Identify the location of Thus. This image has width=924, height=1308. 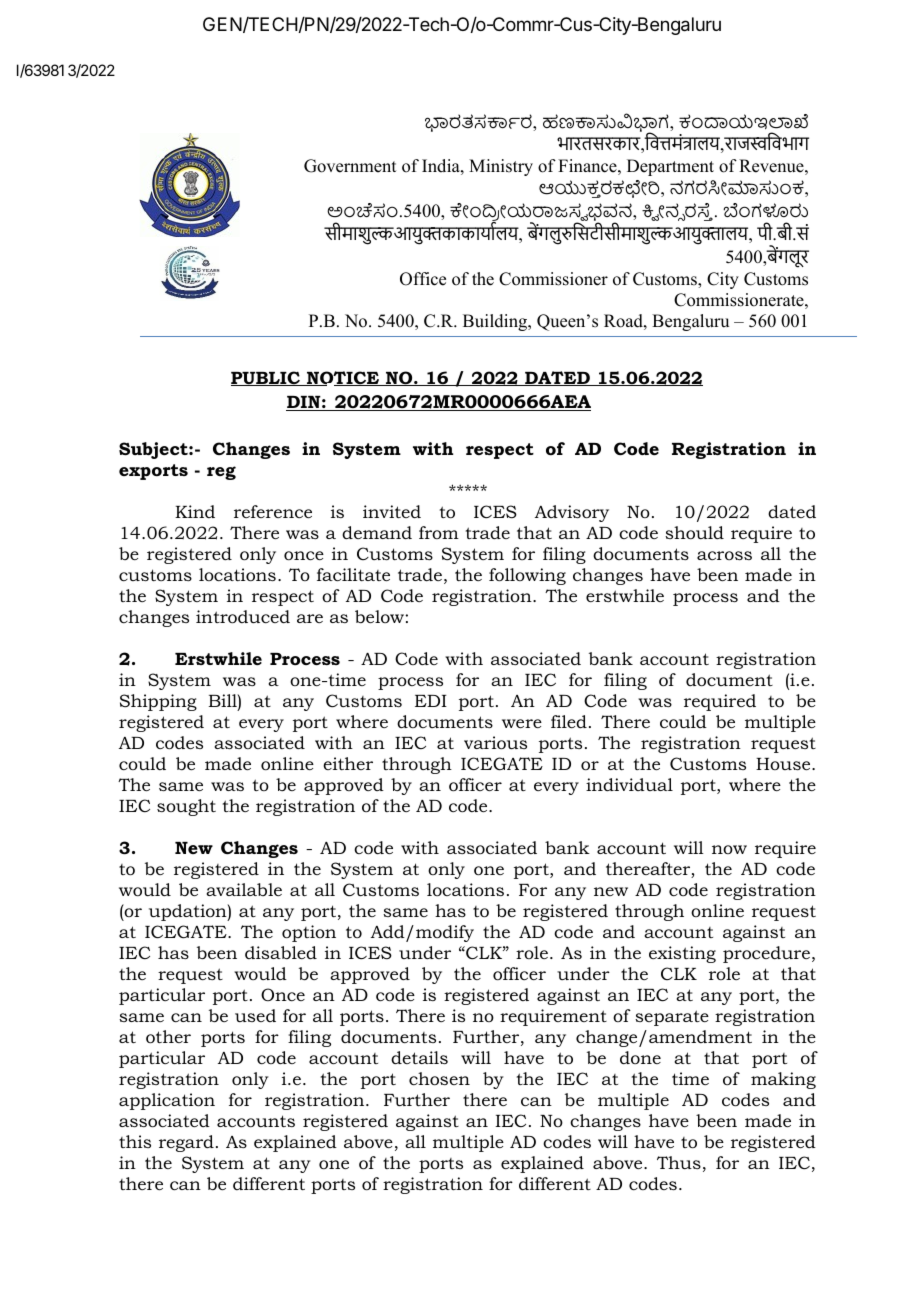
(679, 1162).
